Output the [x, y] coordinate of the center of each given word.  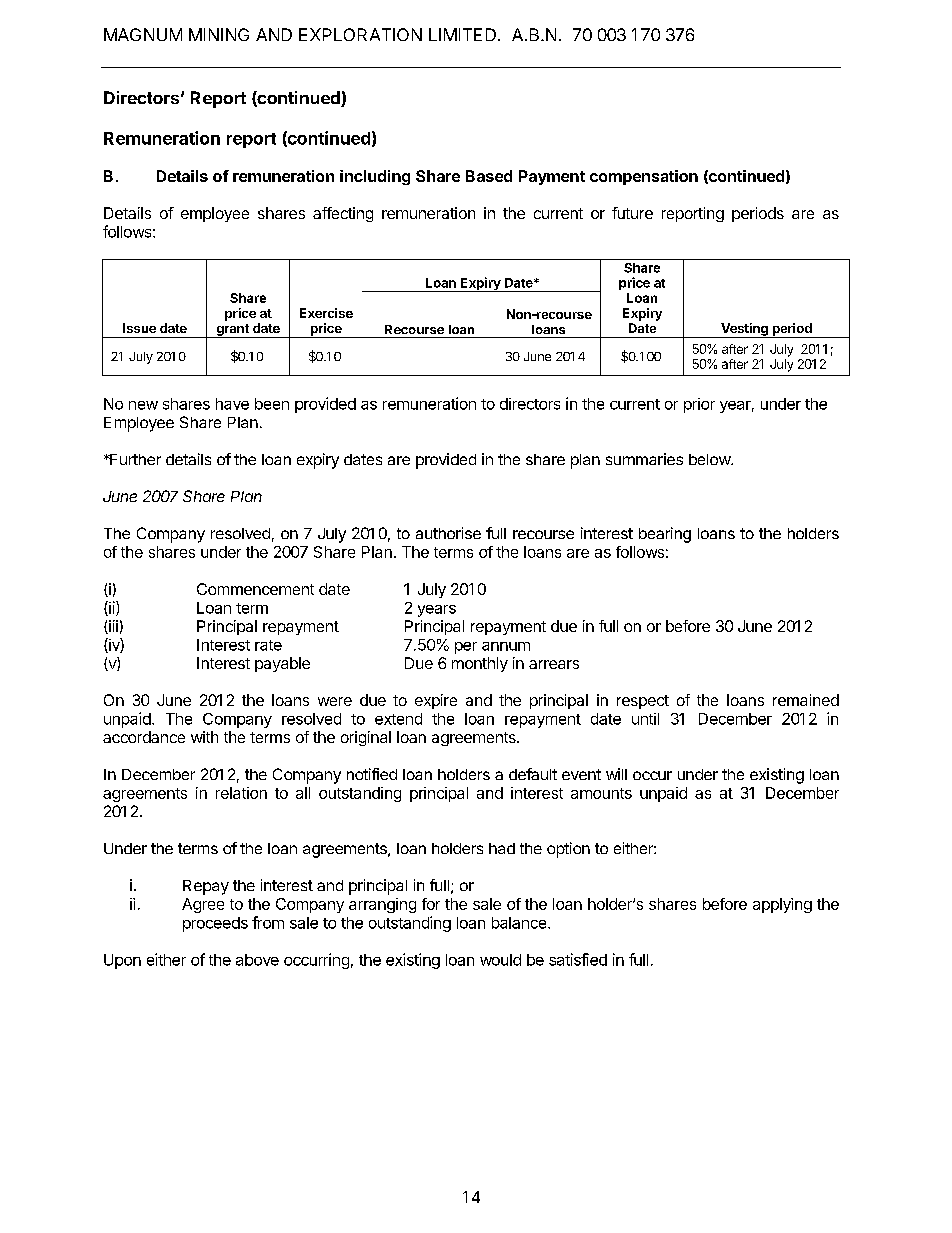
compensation [644, 177]
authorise [448, 533]
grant [232, 331]
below [710, 459]
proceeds [215, 924]
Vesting [744, 330]
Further [134, 459]
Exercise [326, 313]
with [204, 737]
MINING [219, 34]
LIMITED [462, 34]
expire [436, 701]
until [645, 719]
